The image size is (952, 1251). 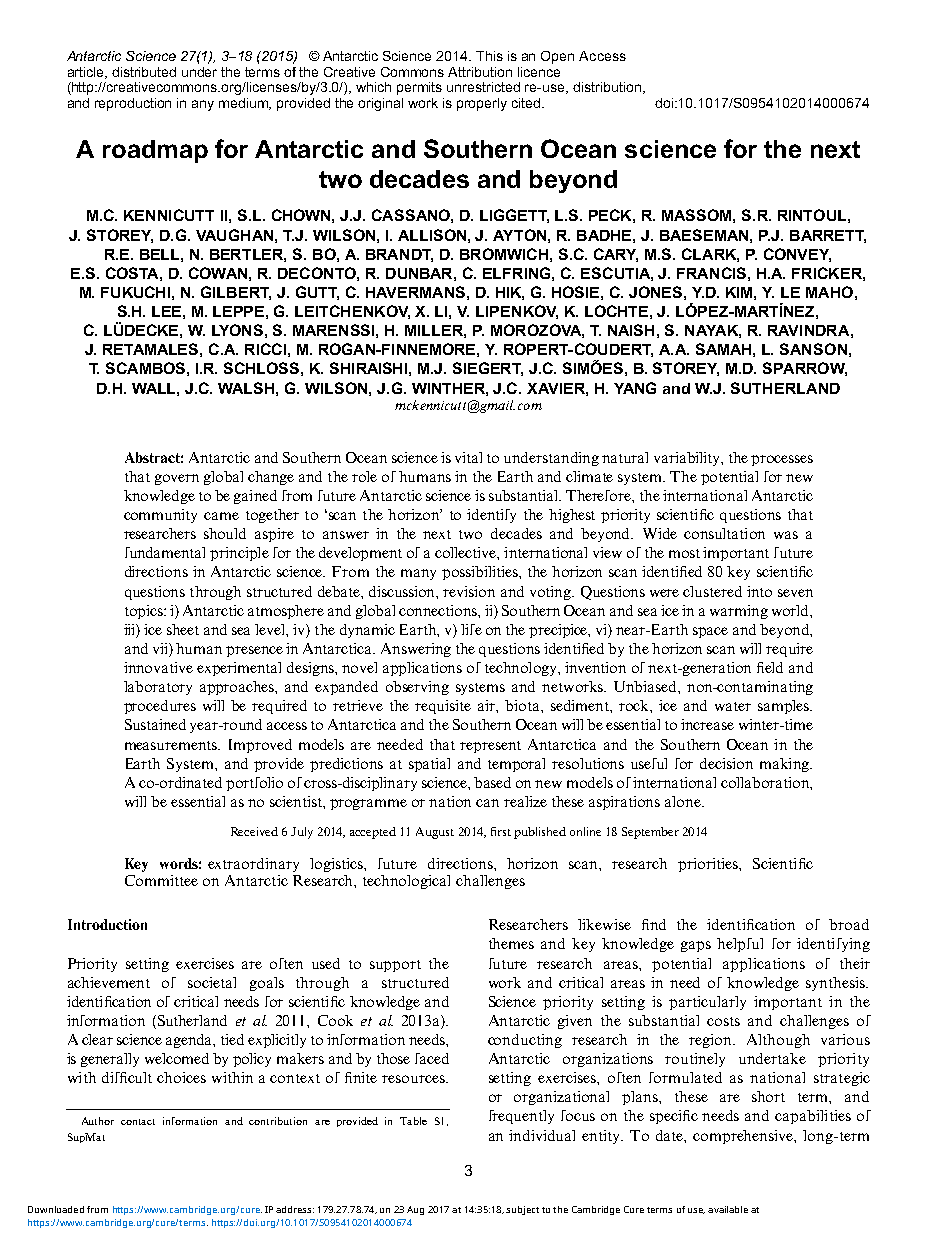 I want to click on distribution, so click(x=607, y=87).
